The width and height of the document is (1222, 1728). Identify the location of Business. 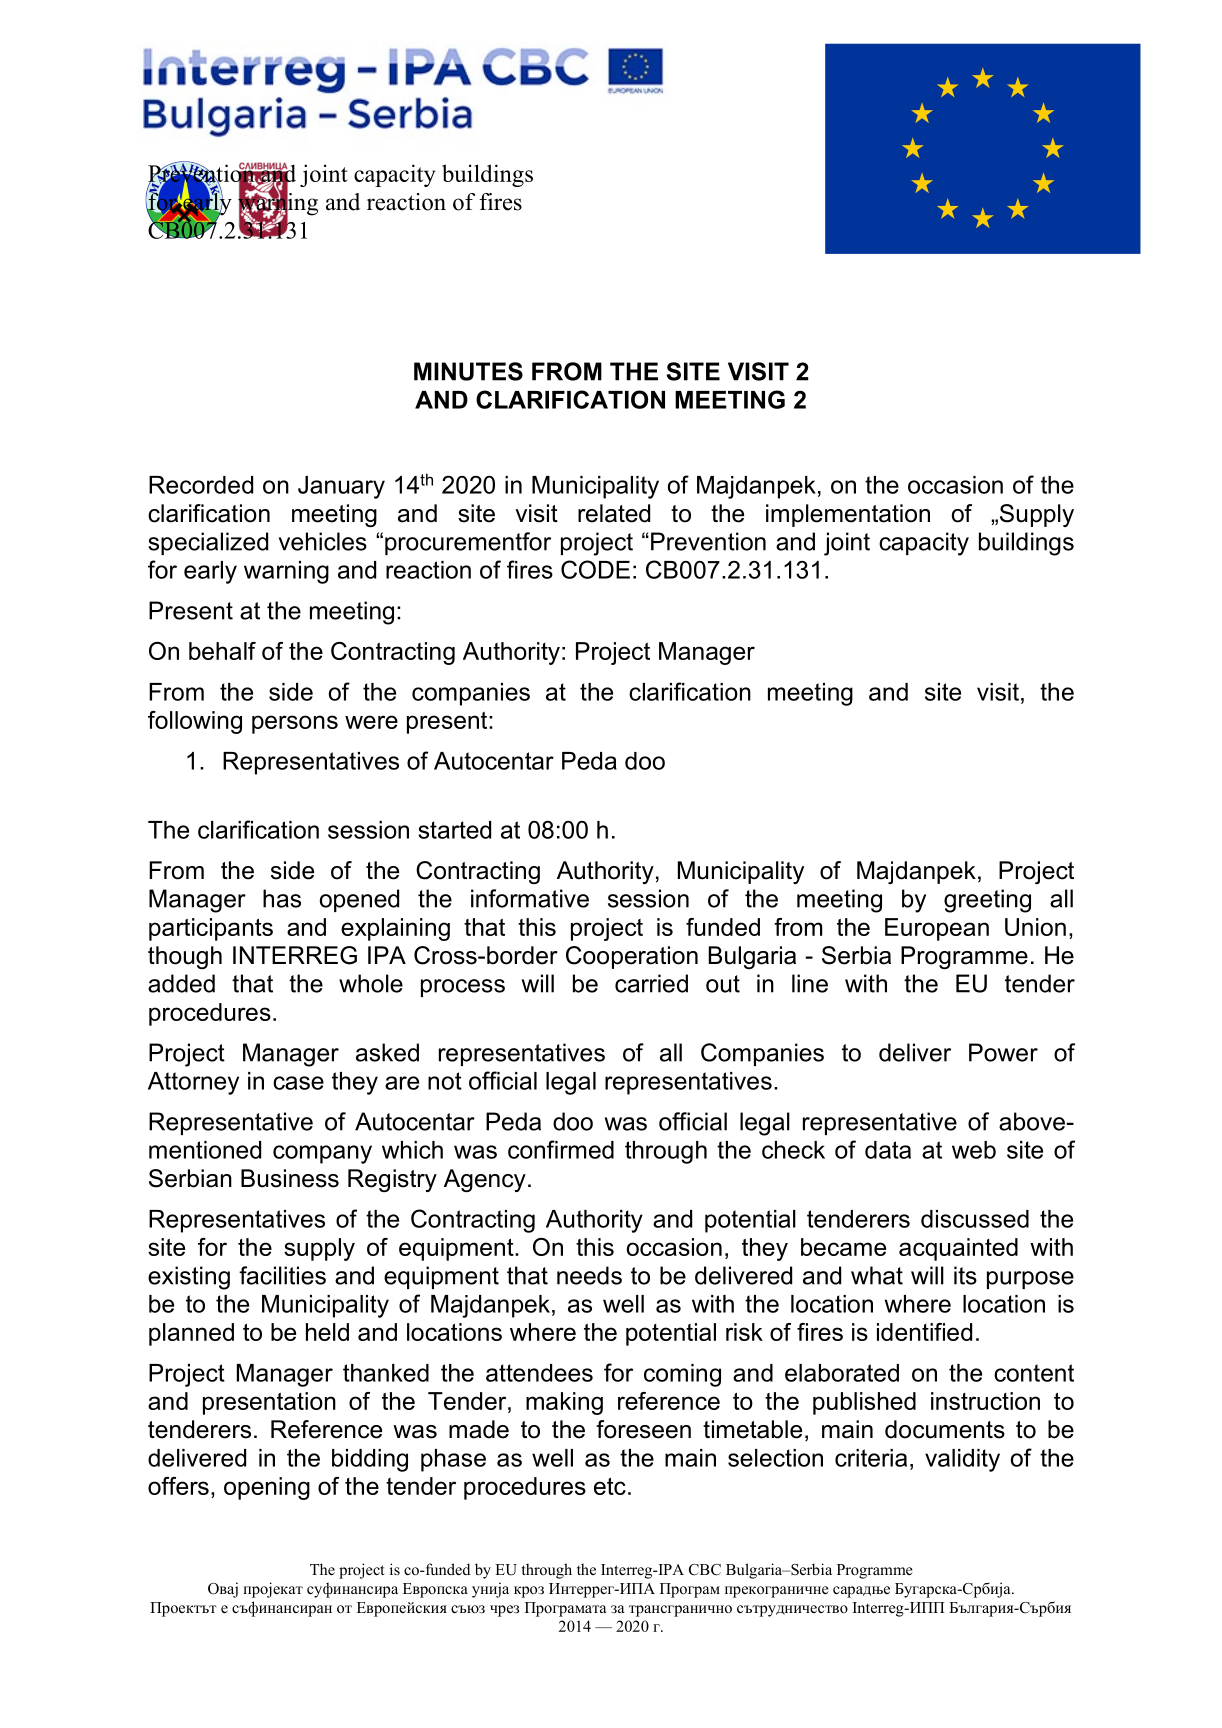
(290, 1178).
